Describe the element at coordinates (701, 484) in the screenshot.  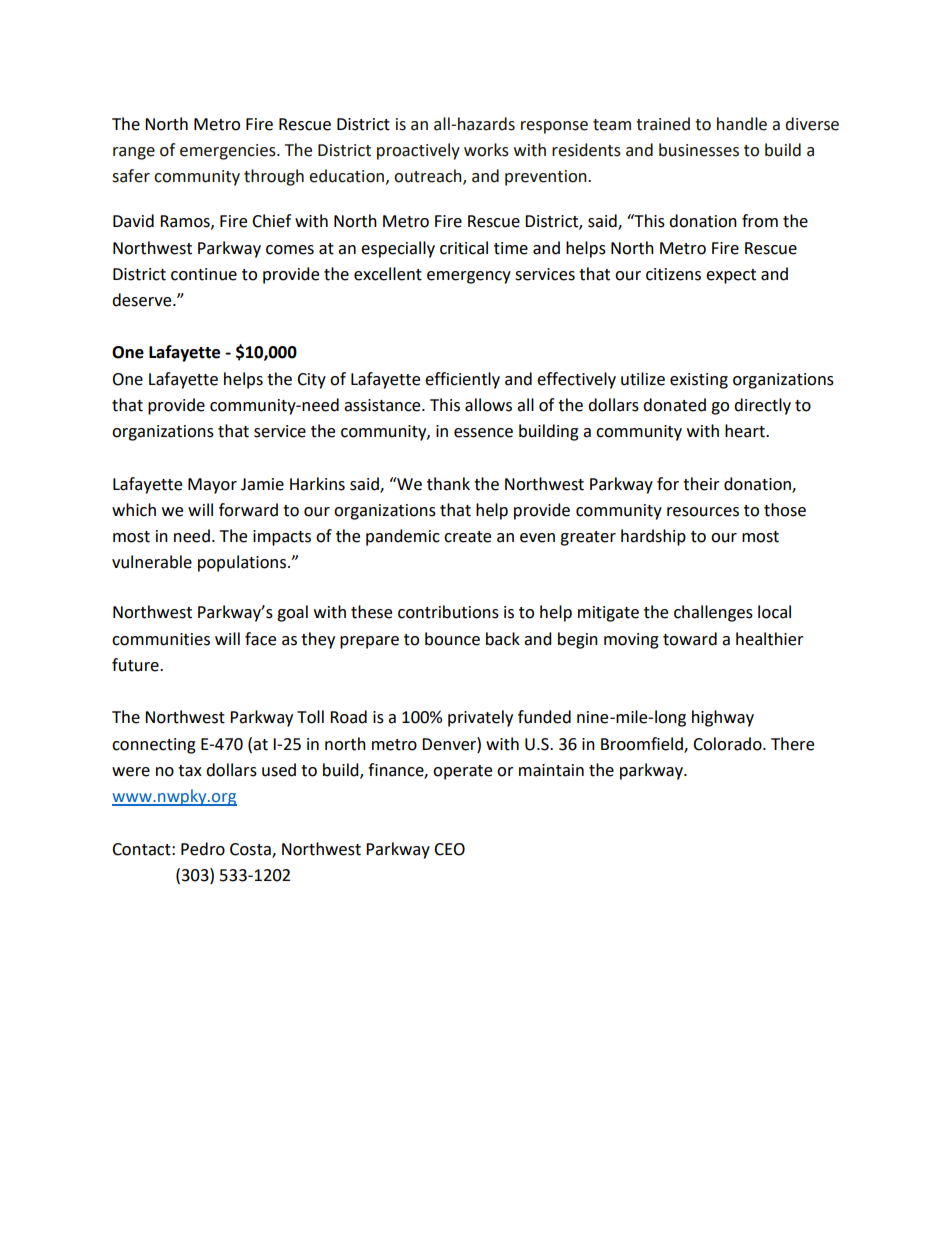
I see `their` at that location.
